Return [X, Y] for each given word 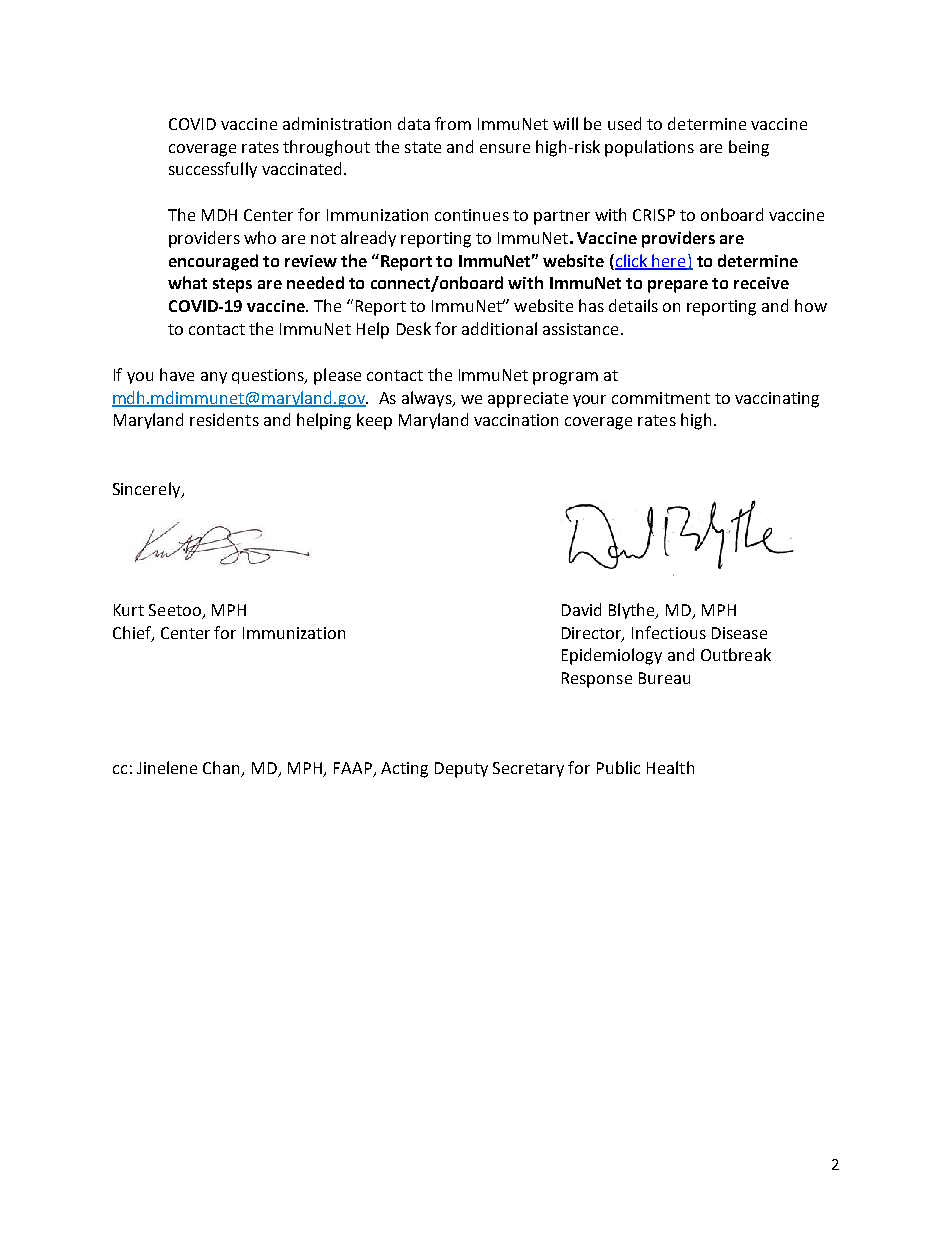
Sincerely [148, 490]
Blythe [633, 611]
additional [499, 328]
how [811, 305]
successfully [213, 170]
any [214, 378]
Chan [223, 769]
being [749, 148]
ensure [505, 148]
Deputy [461, 770]
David [581, 609]
